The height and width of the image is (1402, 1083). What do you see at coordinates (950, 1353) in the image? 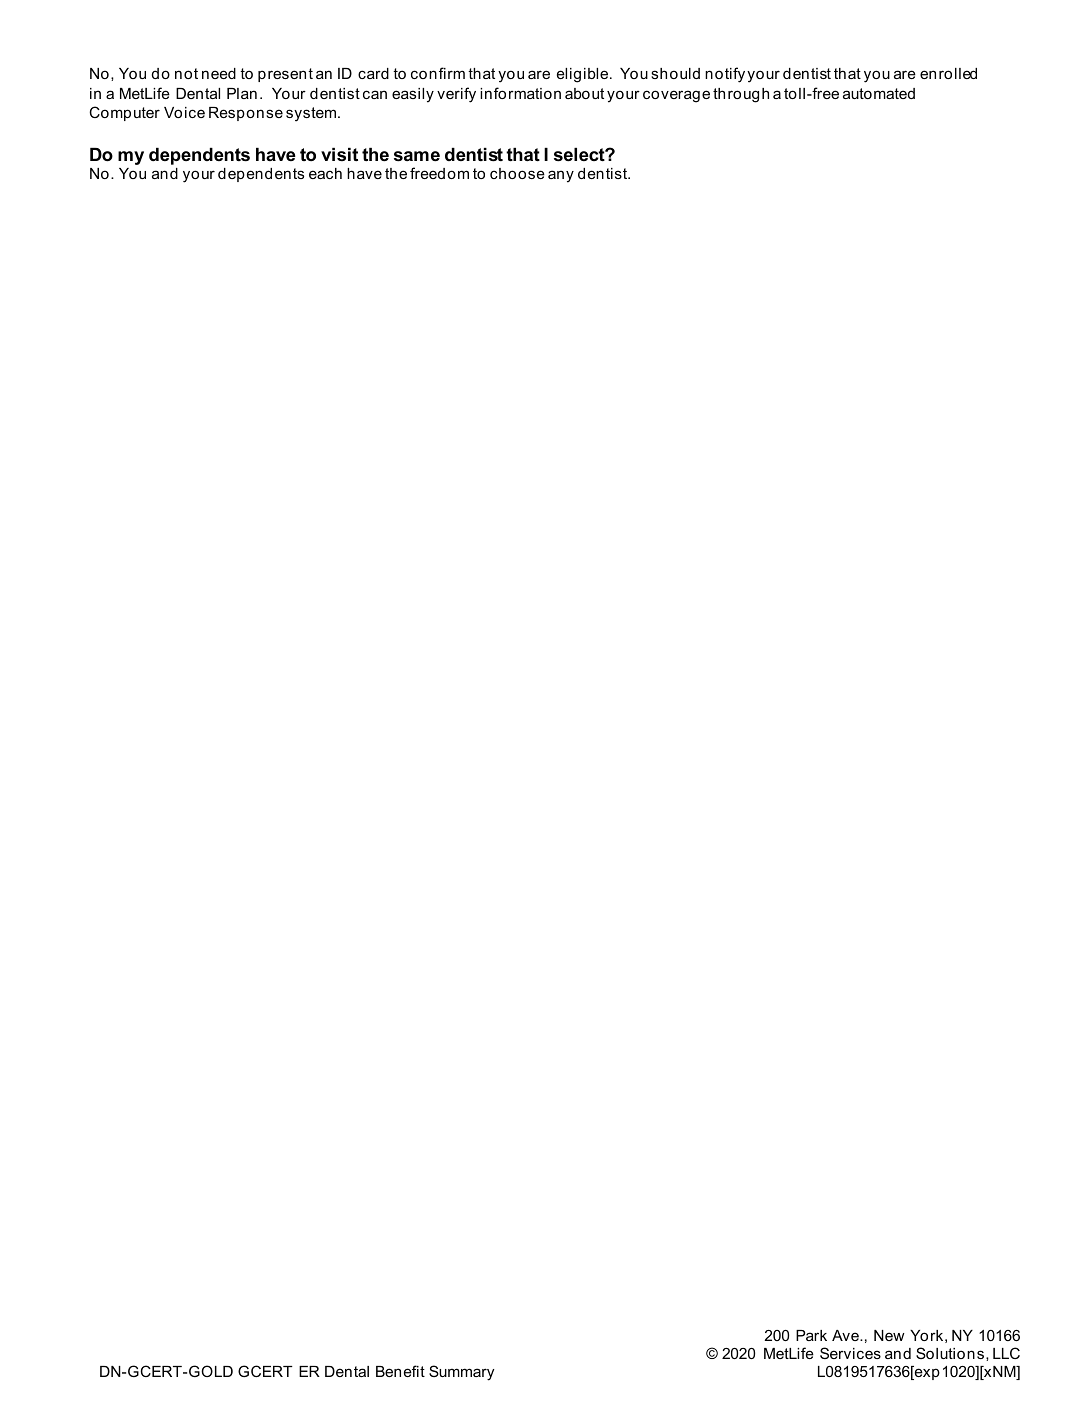
I see `Solutions` at bounding box center [950, 1353].
